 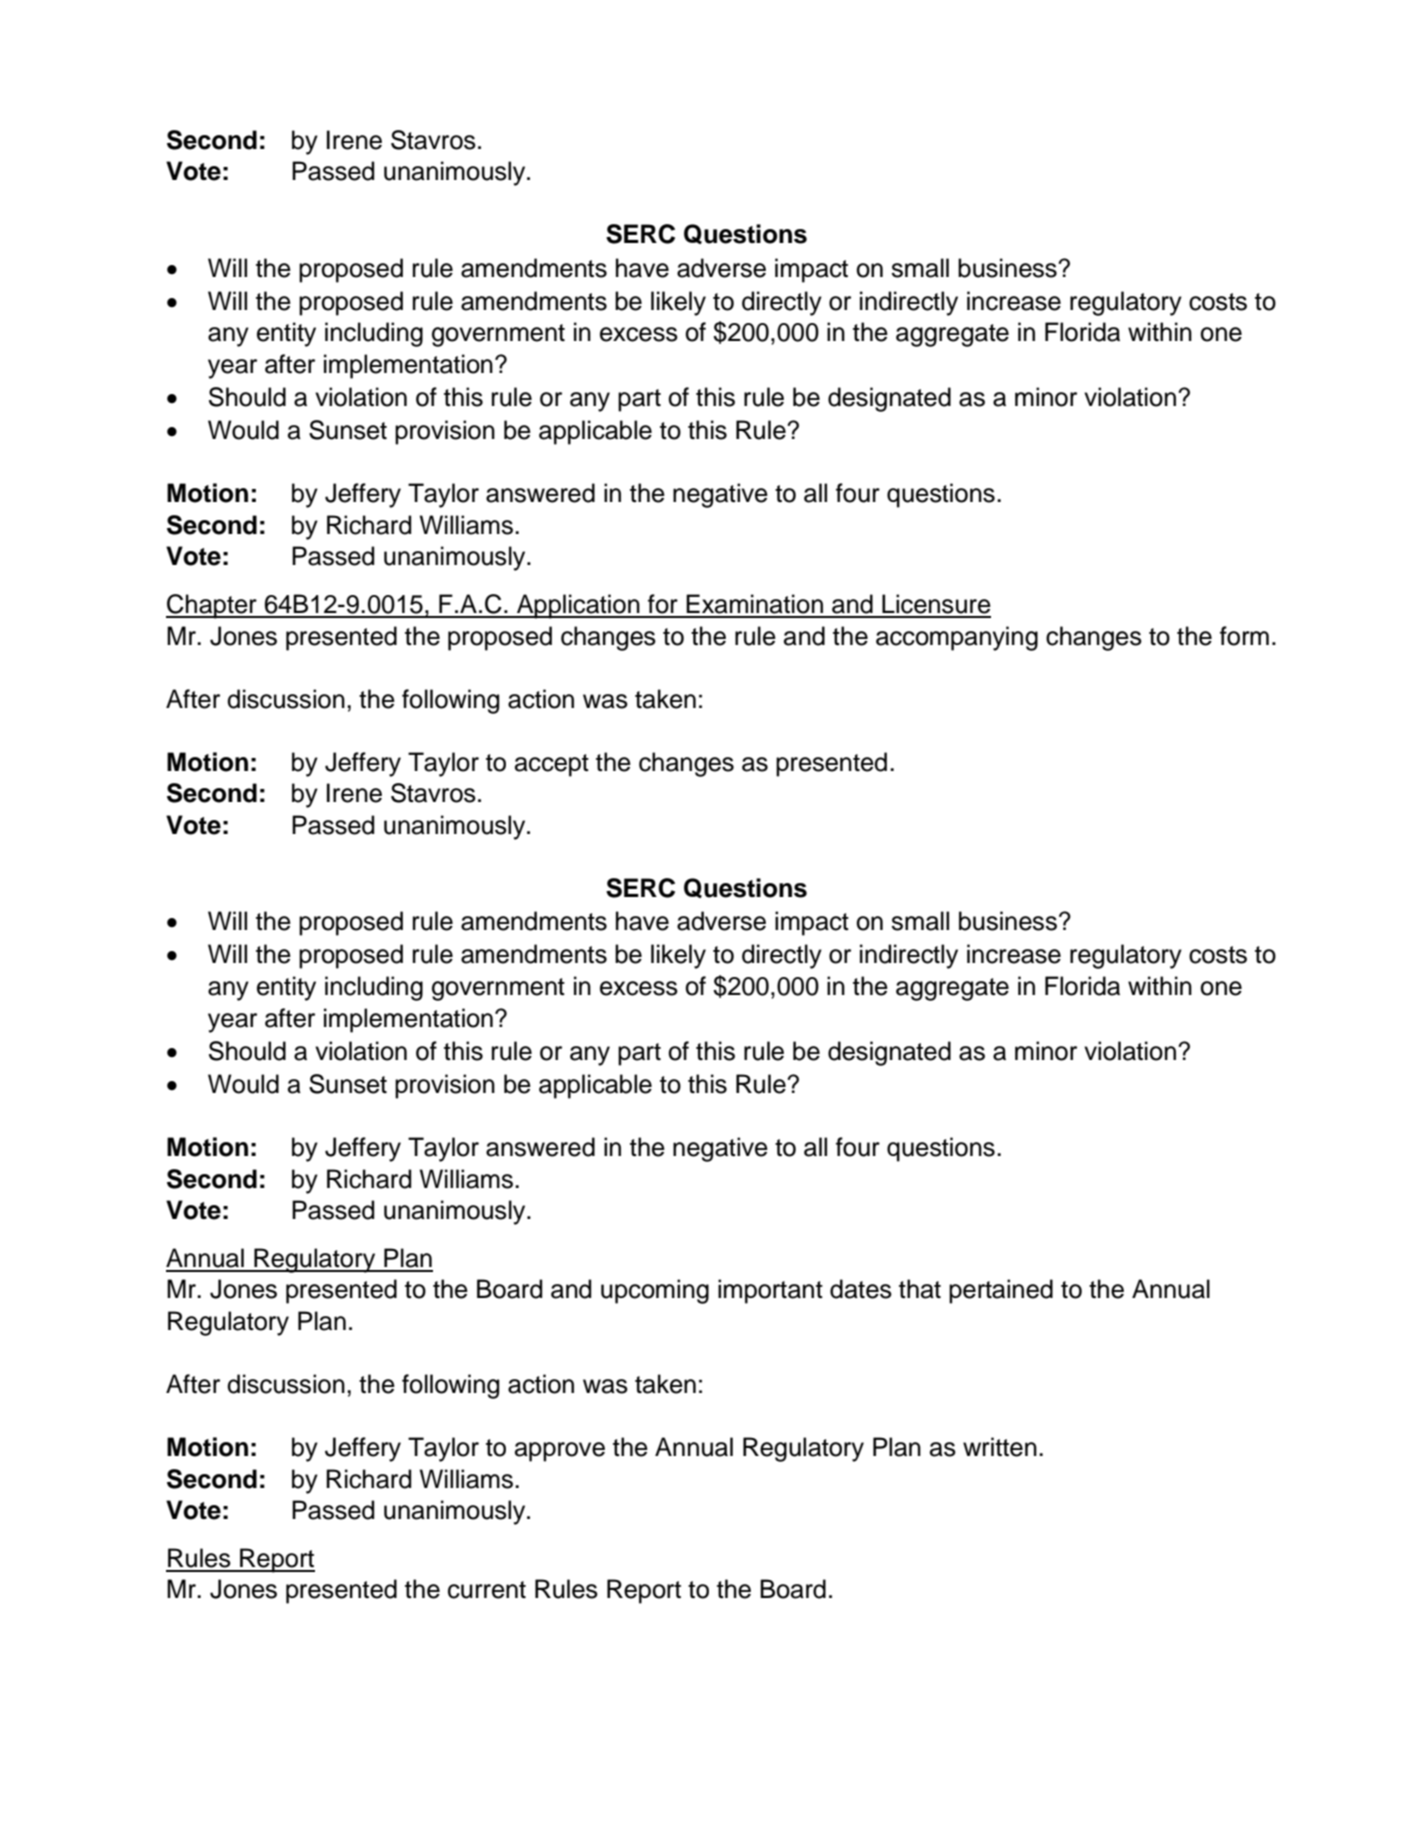 I want to click on approve, so click(x=560, y=1452).
